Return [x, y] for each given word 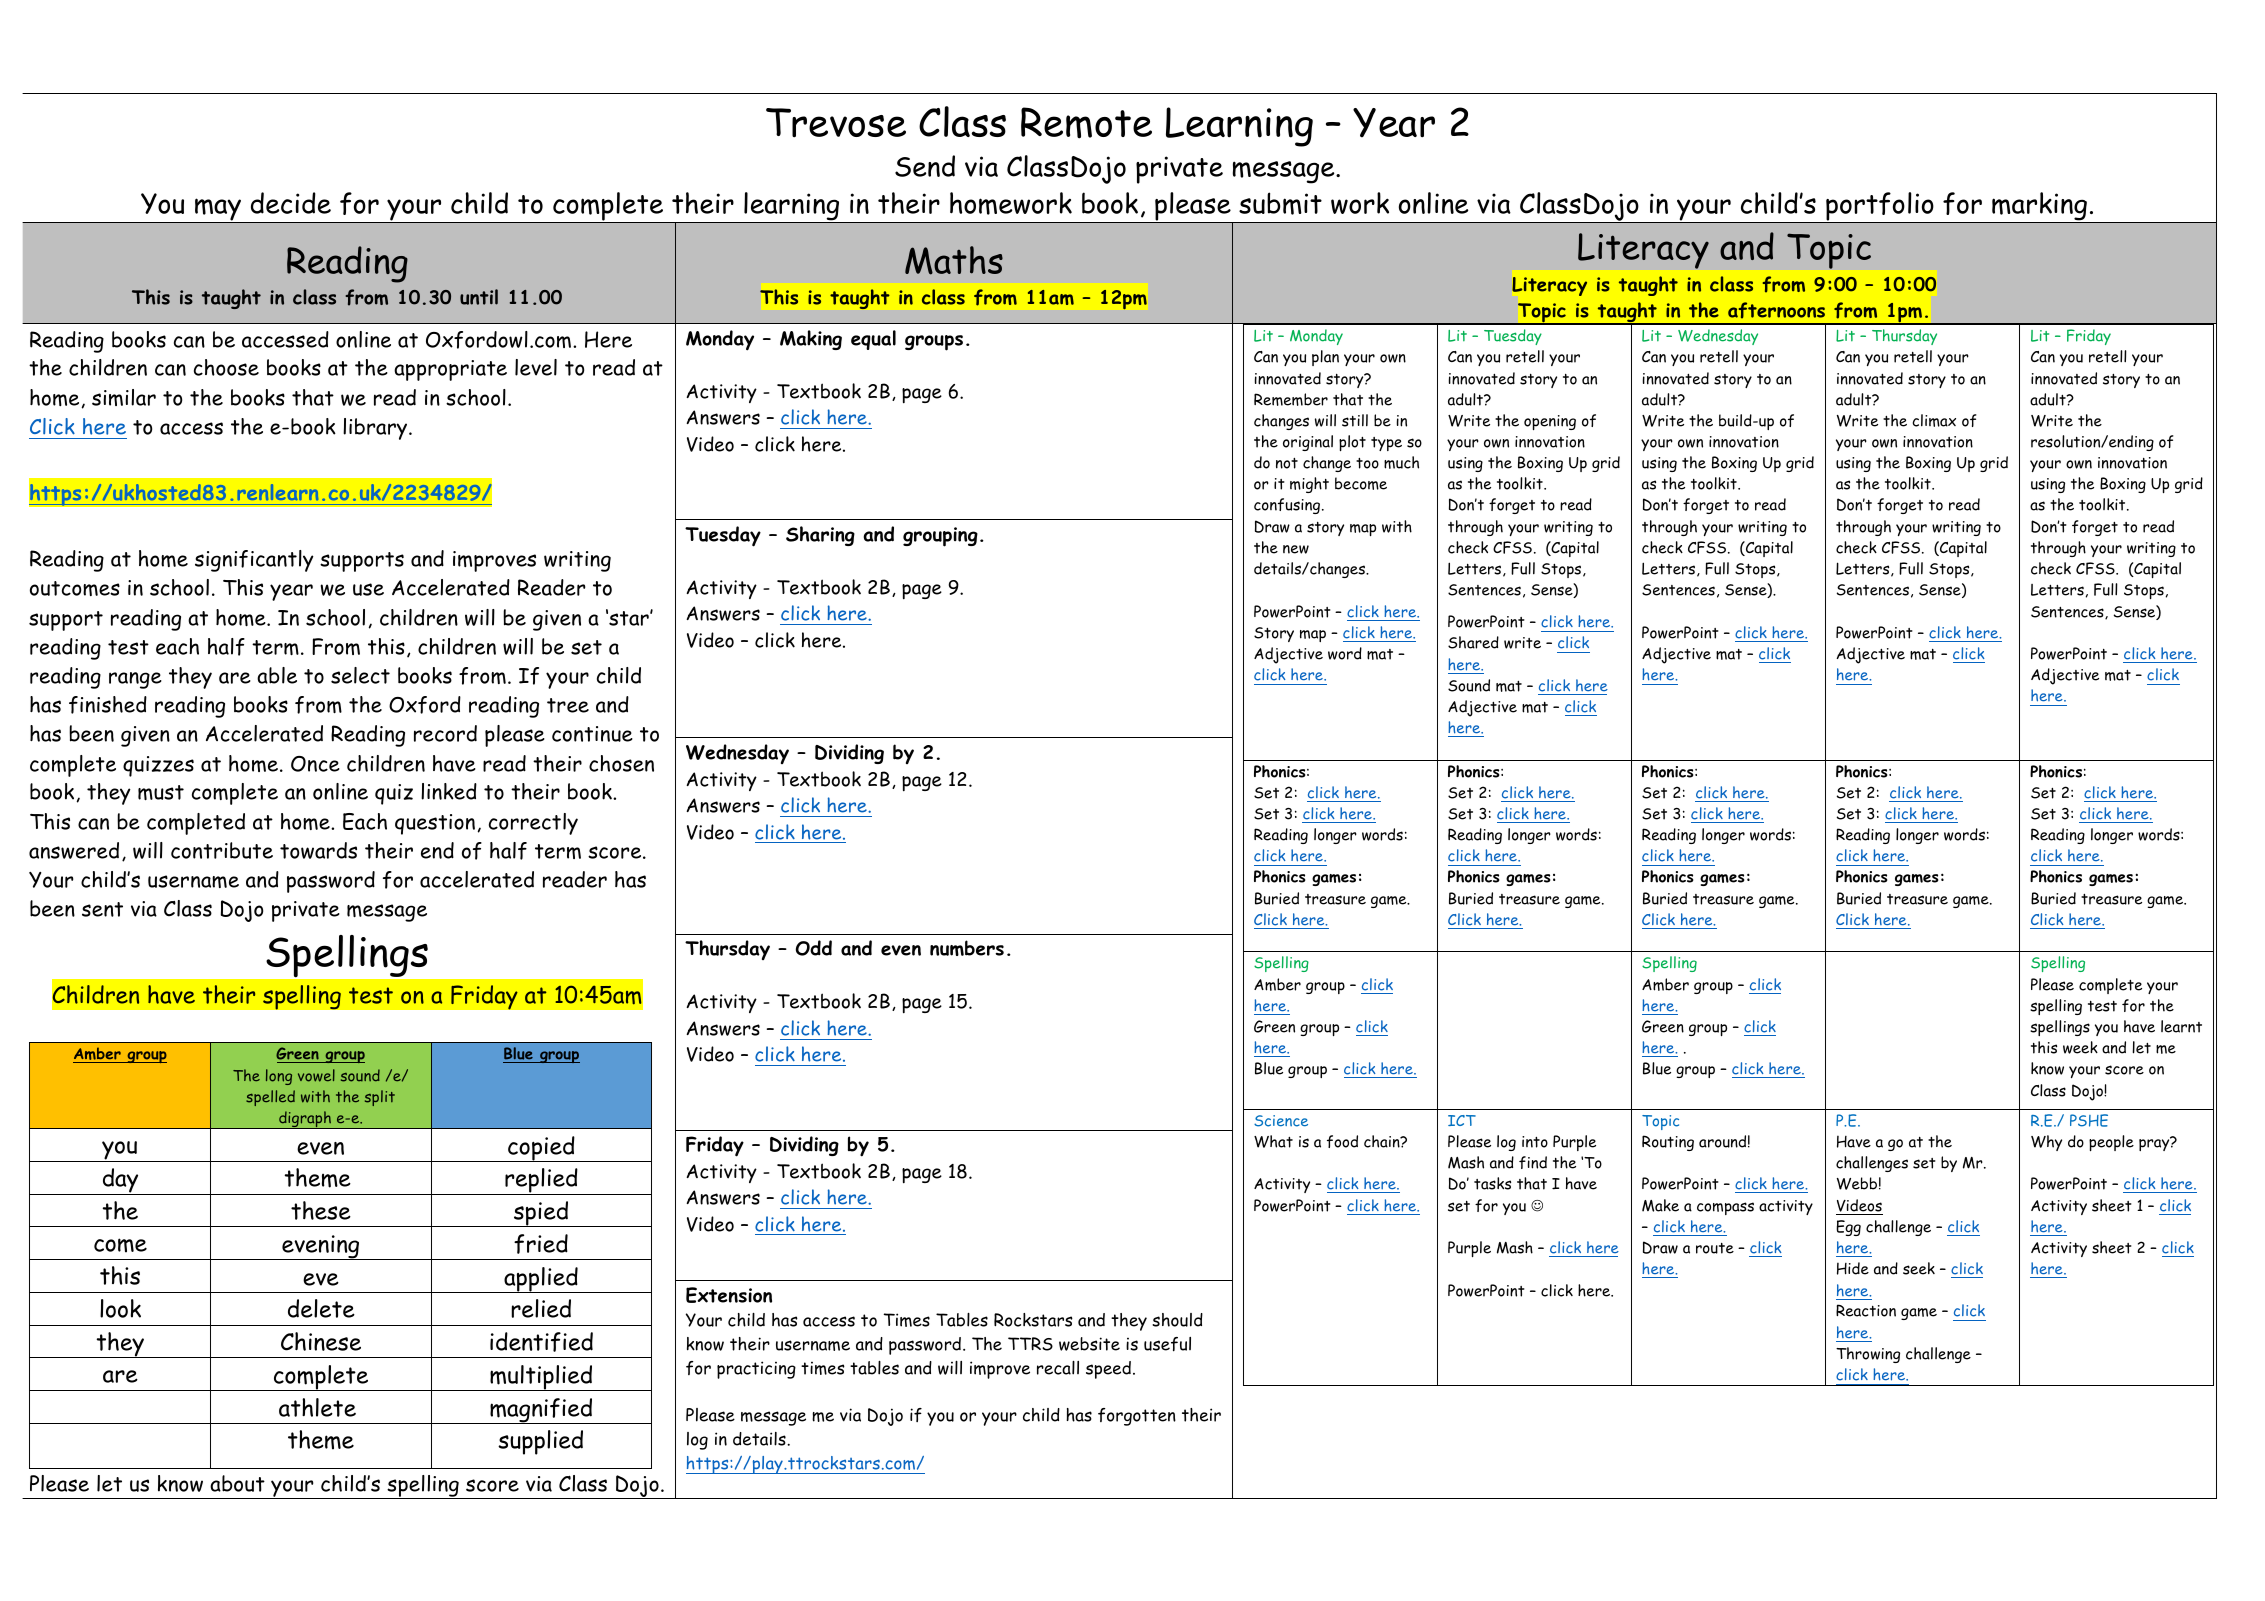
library [376, 429]
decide [291, 203]
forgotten [1137, 1417]
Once [315, 764]
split [380, 1098]
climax [1934, 420]
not [1287, 463]
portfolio [1880, 207]
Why [2046, 1143]
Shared [1473, 642]
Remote [1086, 123]
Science [1281, 1121]
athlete [317, 1407]
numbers [967, 948]
